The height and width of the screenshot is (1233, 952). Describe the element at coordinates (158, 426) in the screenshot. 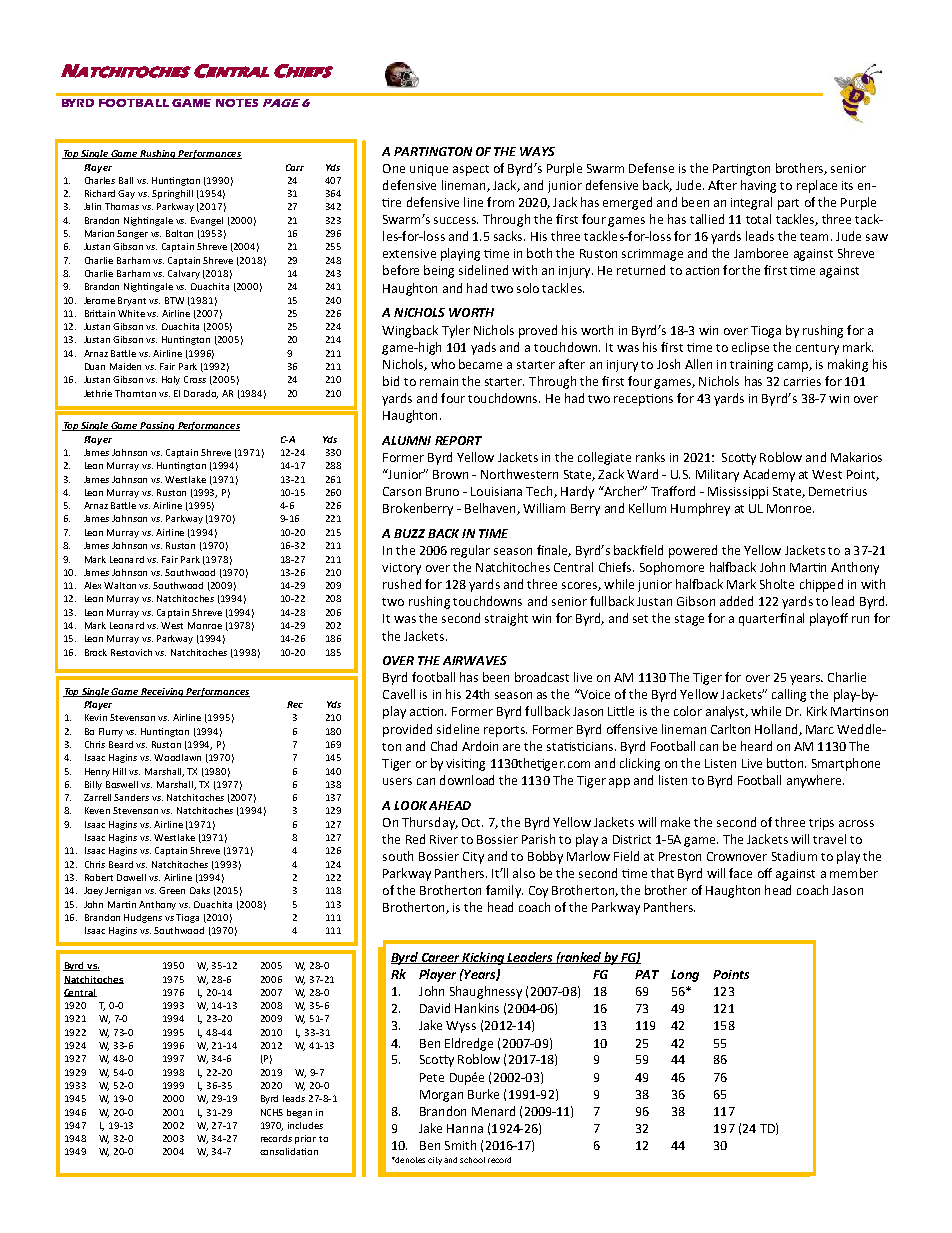

I see `Passing` at that location.
